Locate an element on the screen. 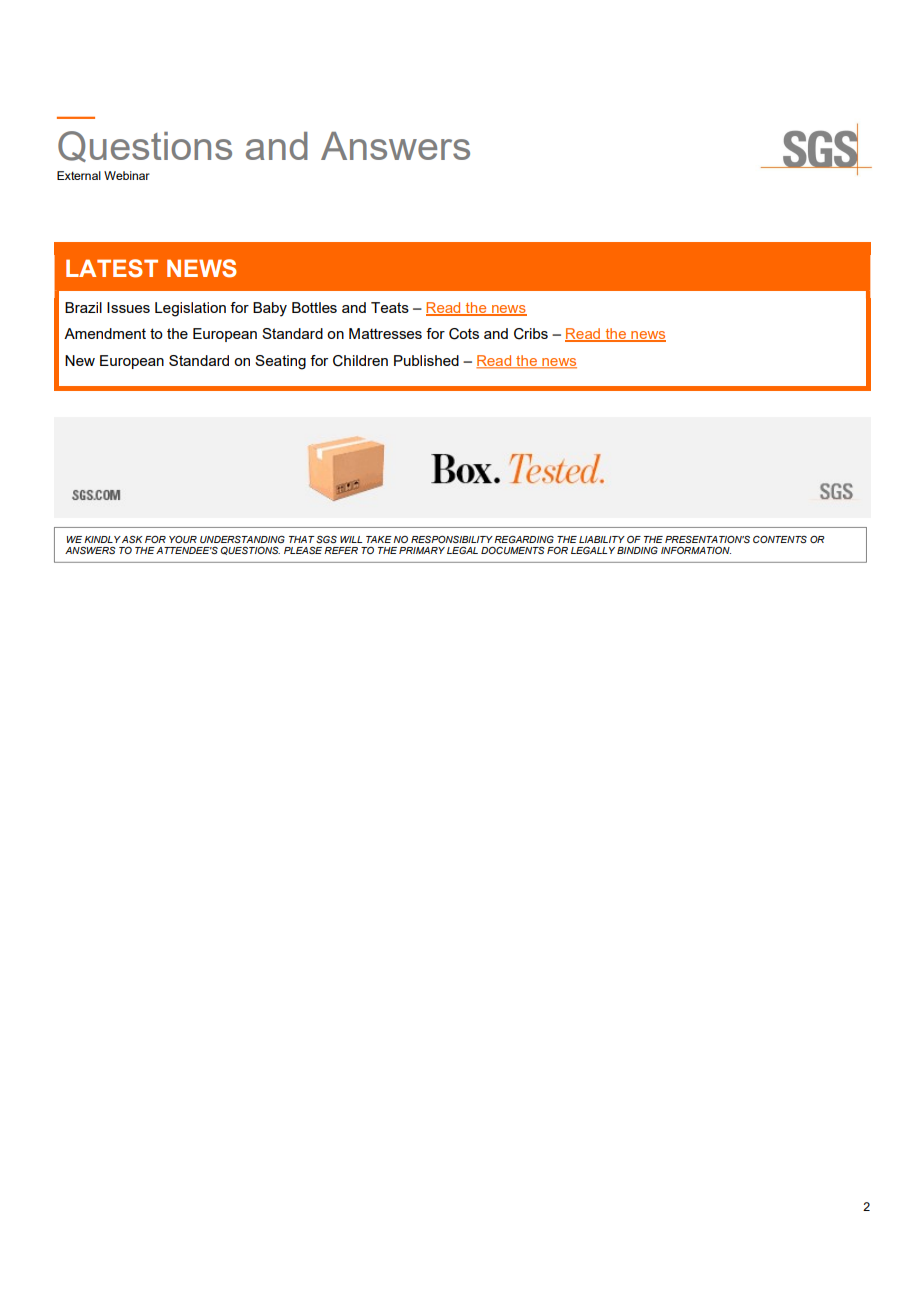  YOUR is located at coordinates (183, 539).
